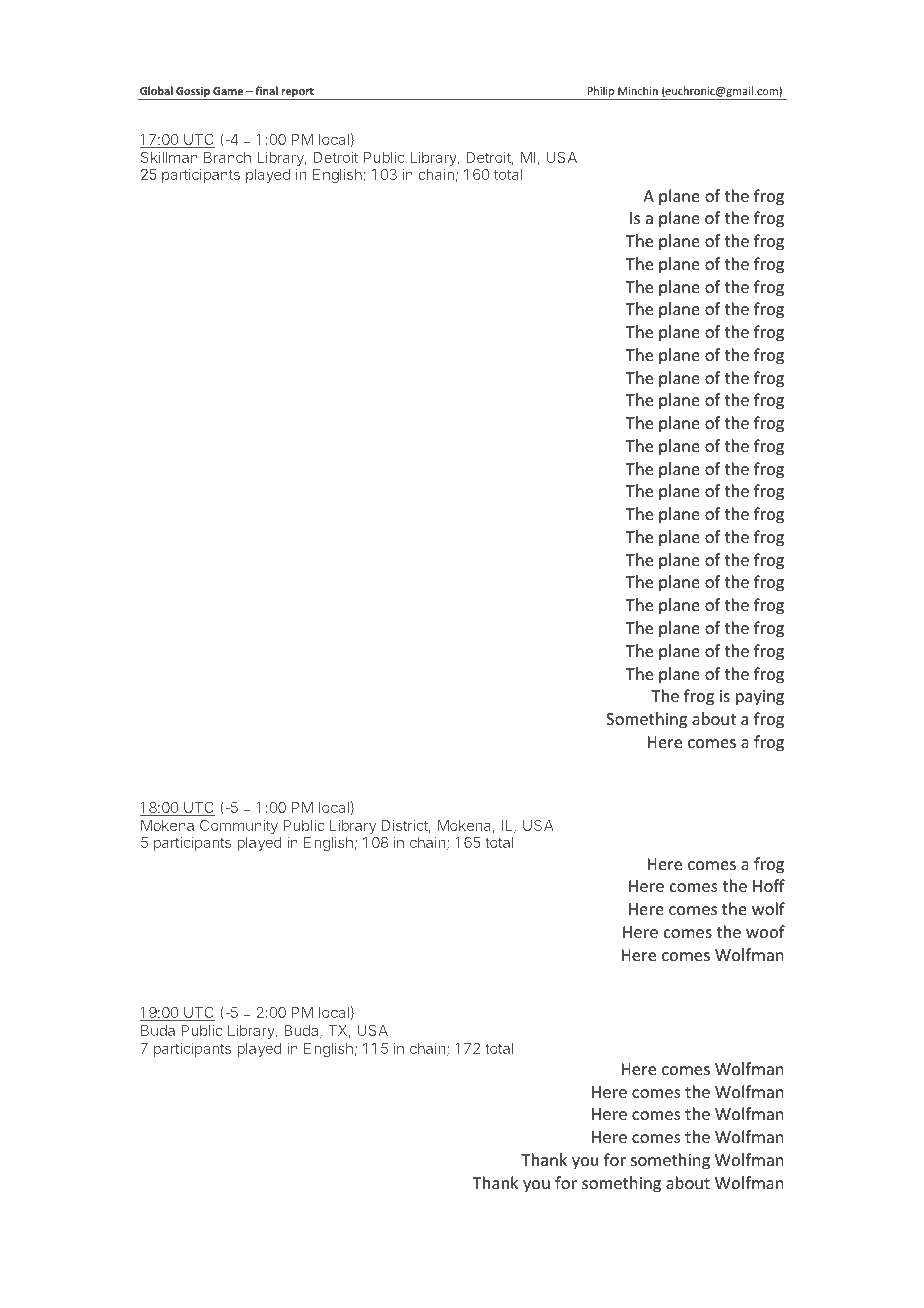 Image resolution: width=924 pixels, height=1308 pixels. Describe the element at coordinates (769, 885) in the screenshot. I see `Hoff` at that location.
